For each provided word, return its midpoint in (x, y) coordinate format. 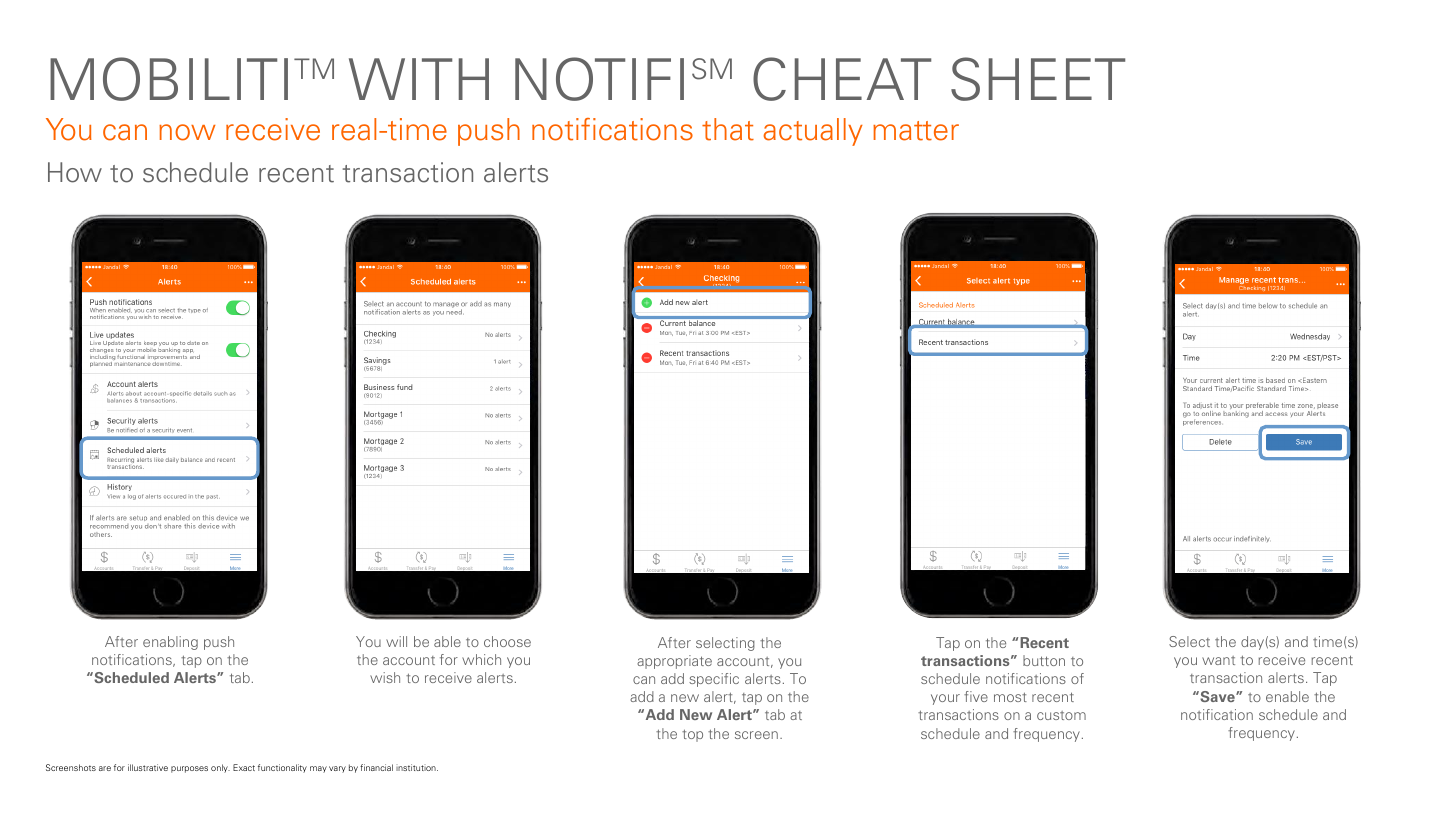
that (728, 129)
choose (507, 641)
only (220, 768)
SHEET (1038, 79)
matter (916, 131)
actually (813, 132)
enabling (170, 643)
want (1218, 660)
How (75, 172)
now (187, 132)
